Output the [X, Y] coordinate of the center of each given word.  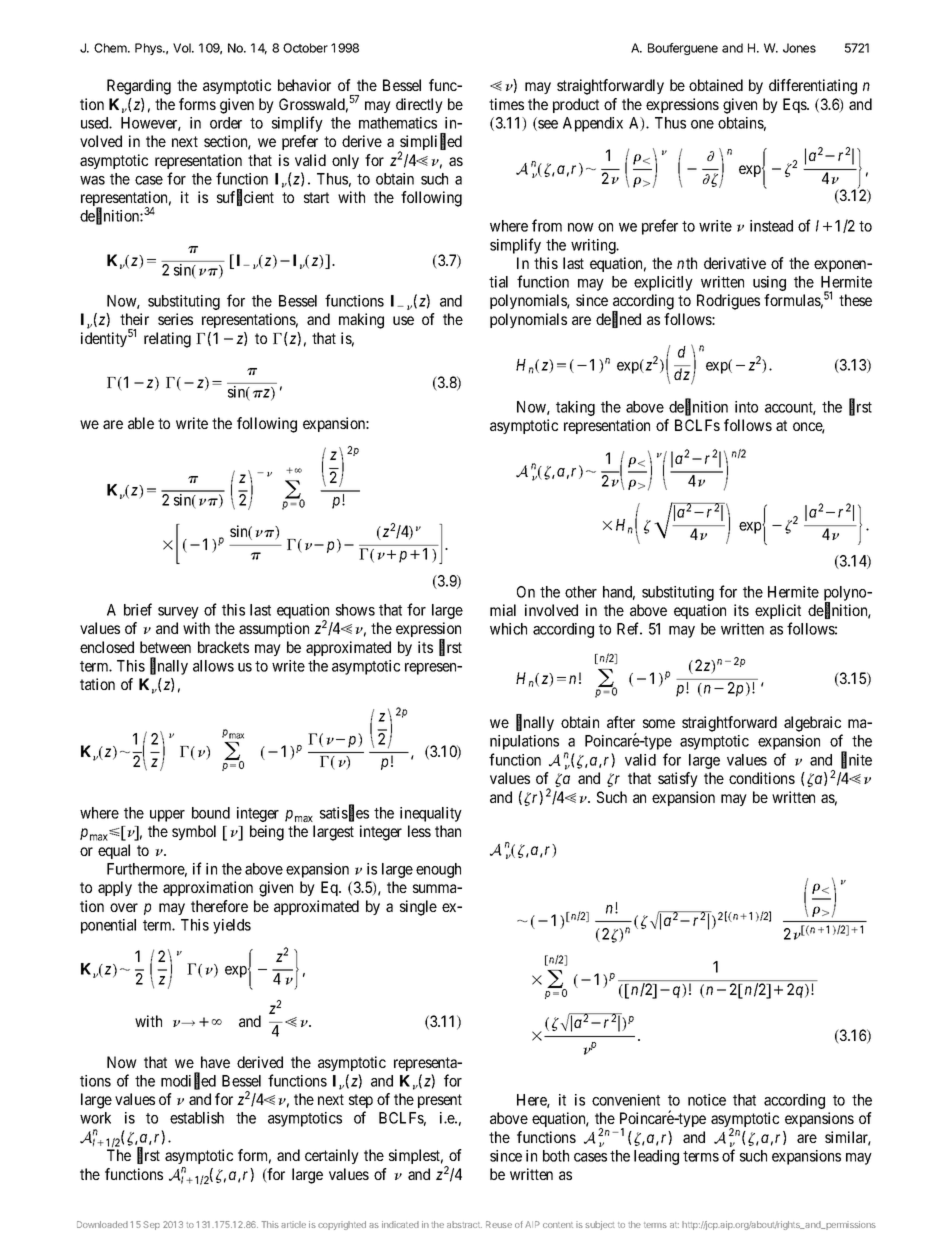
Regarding [139, 87]
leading [656, 1157]
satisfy [678, 779]
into [746, 407]
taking [575, 408]
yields [232, 926]
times [506, 104]
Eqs [795, 105]
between [165, 647]
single [418, 908]
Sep [151, 1225]
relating [167, 340]
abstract [464, 1224]
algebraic [812, 724]
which [508, 629]
